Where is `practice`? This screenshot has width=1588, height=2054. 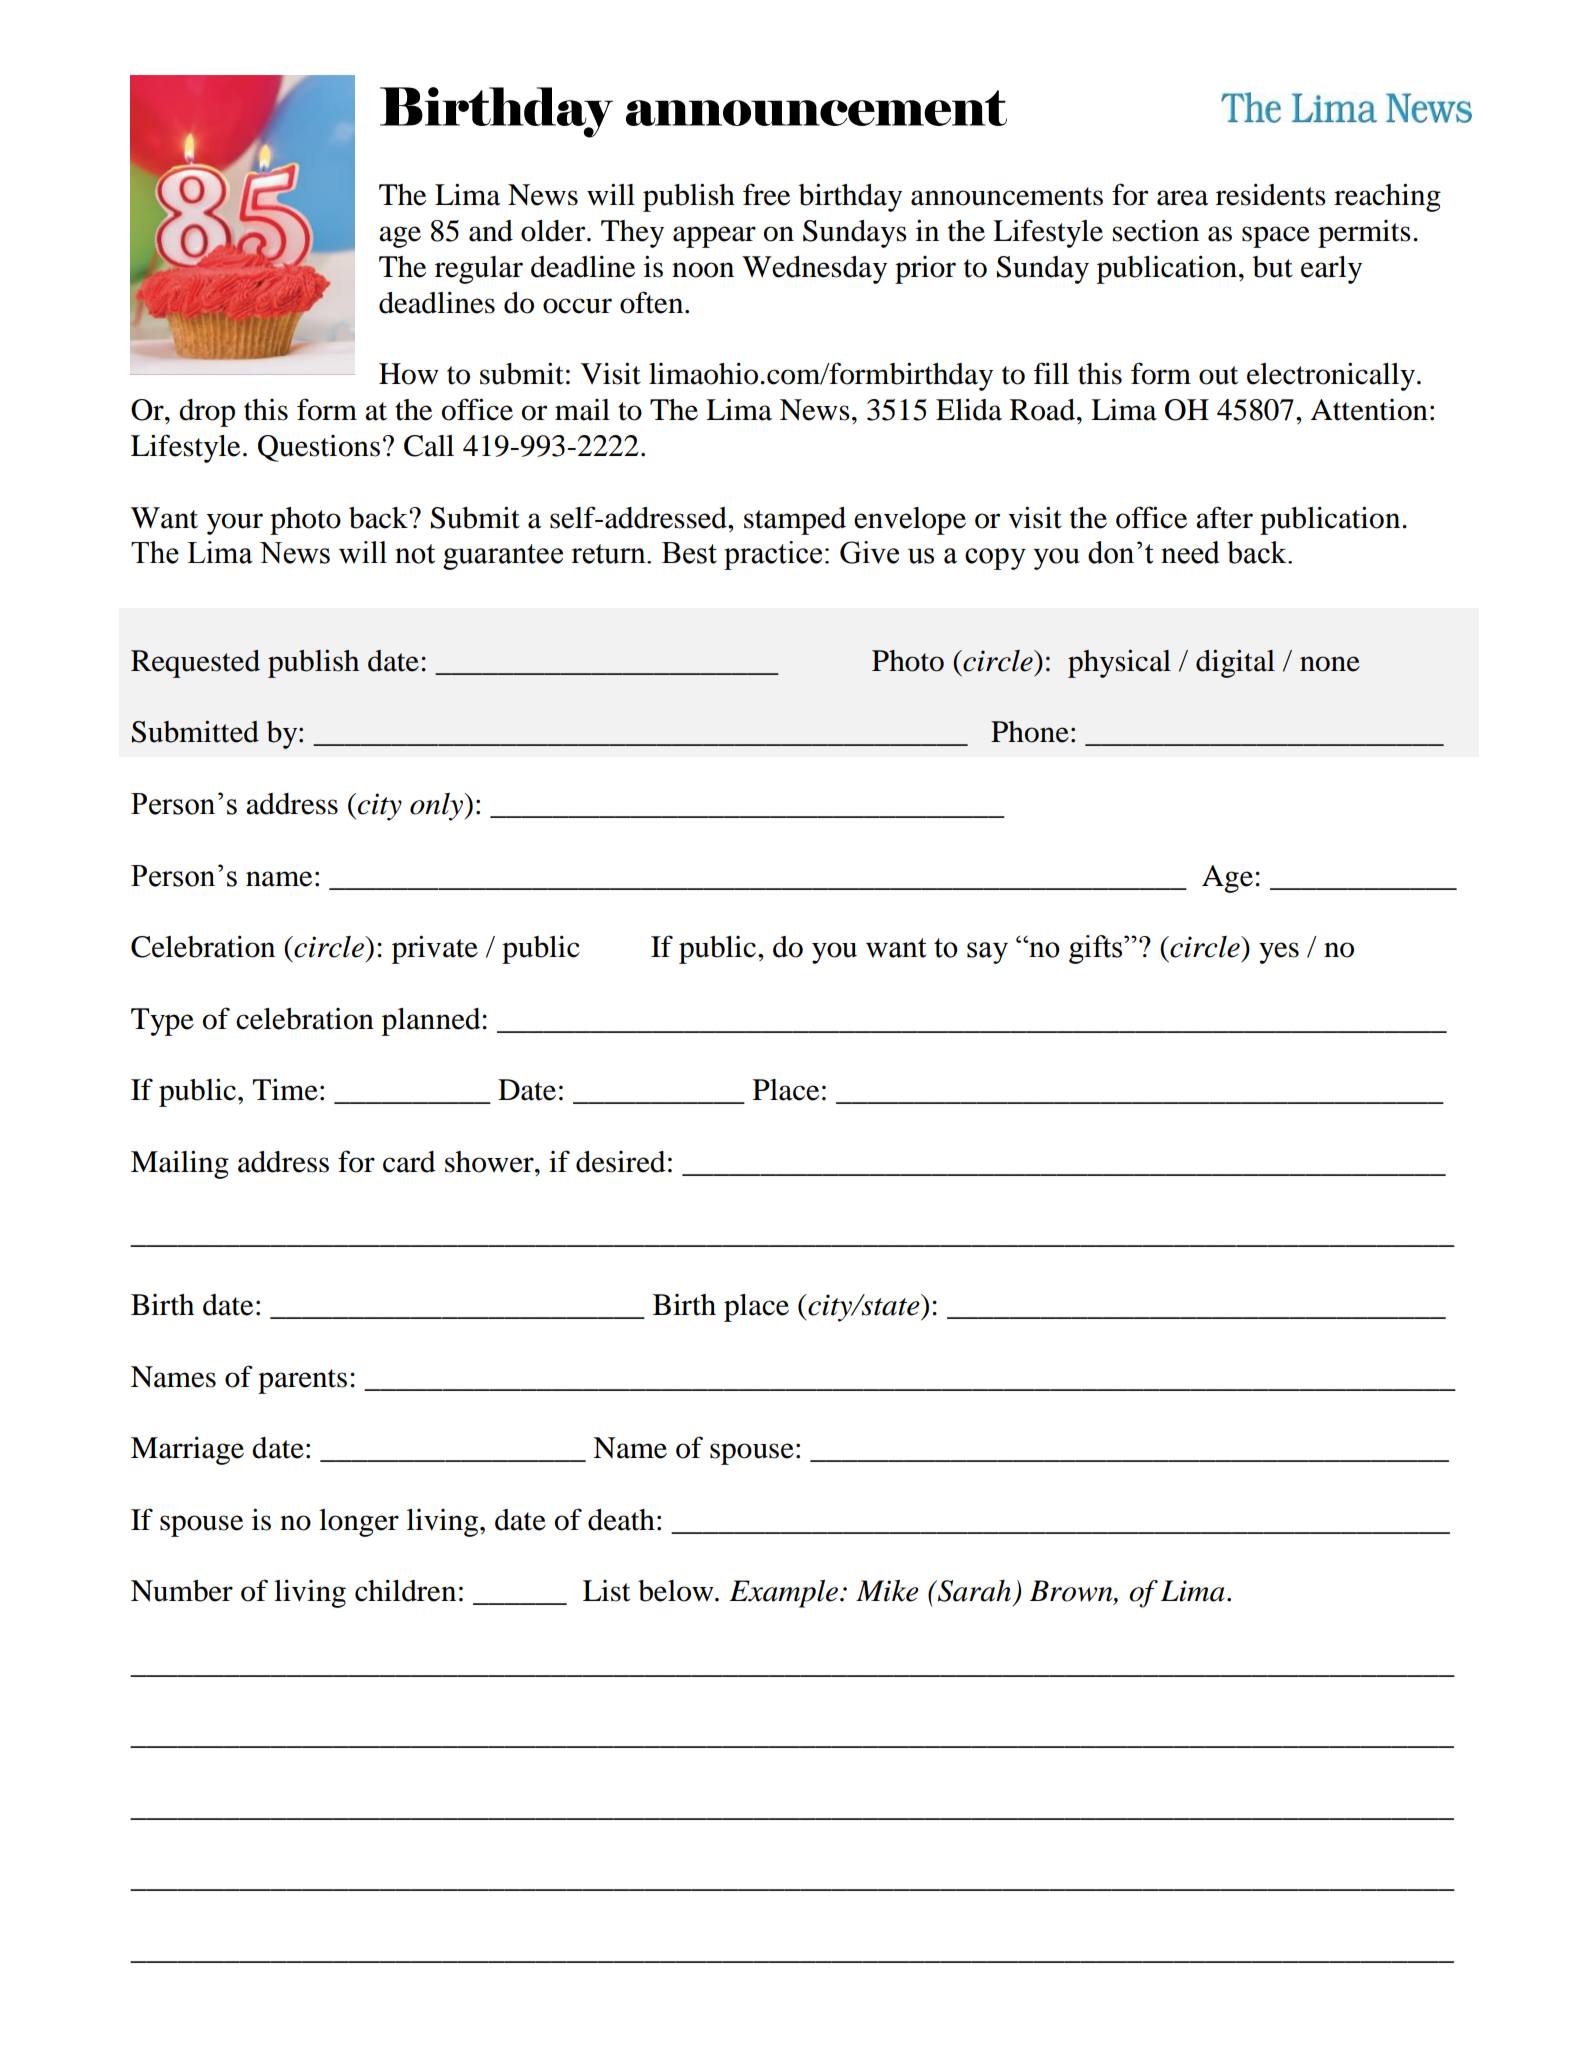 practice is located at coordinates (773, 555).
